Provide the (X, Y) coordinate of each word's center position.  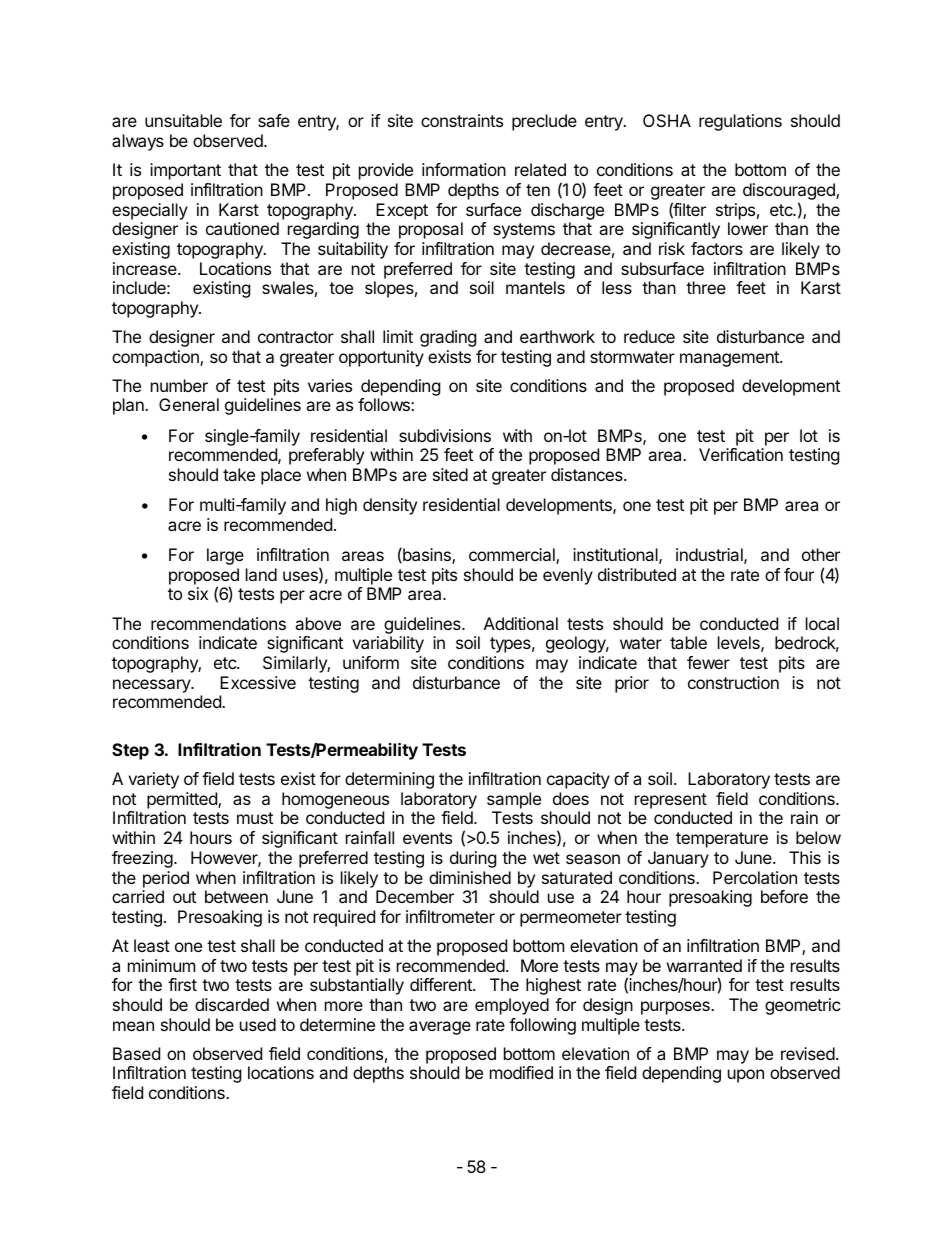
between (236, 896)
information (464, 169)
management (730, 359)
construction (733, 682)
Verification (741, 454)
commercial (513, 556)
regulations (740, 122)
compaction (156, 358)
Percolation (755, 877)
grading (448, 338)
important (185, 171)
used (258, 1024)
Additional (521, 623)
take (239, 474)
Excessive (258, 682)
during (473, 859)
